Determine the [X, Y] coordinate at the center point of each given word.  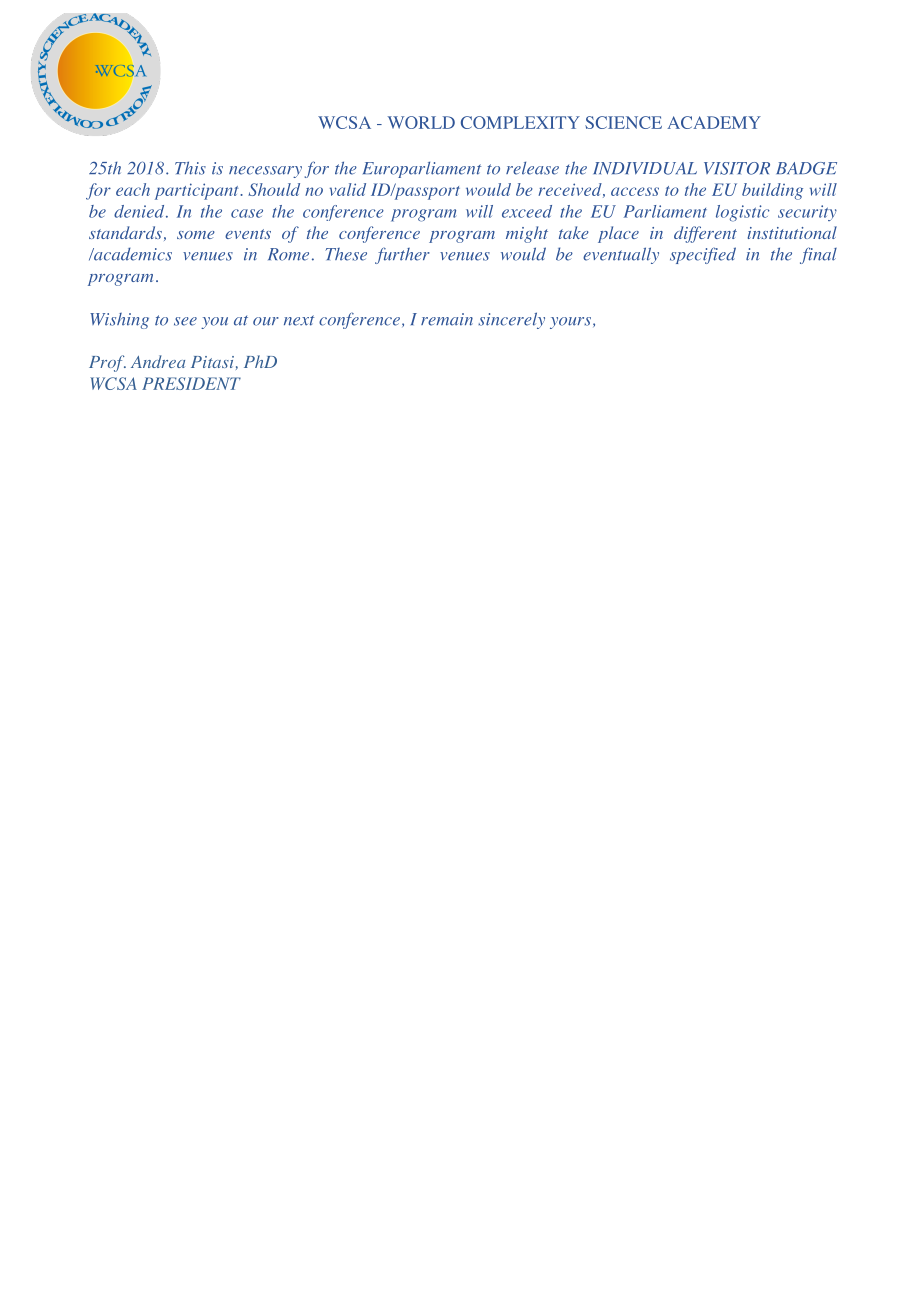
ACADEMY [714, 122]
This [190, 168]
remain [447, 319]
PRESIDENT [191, 383]
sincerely [511, 320]
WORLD [421, 122]
